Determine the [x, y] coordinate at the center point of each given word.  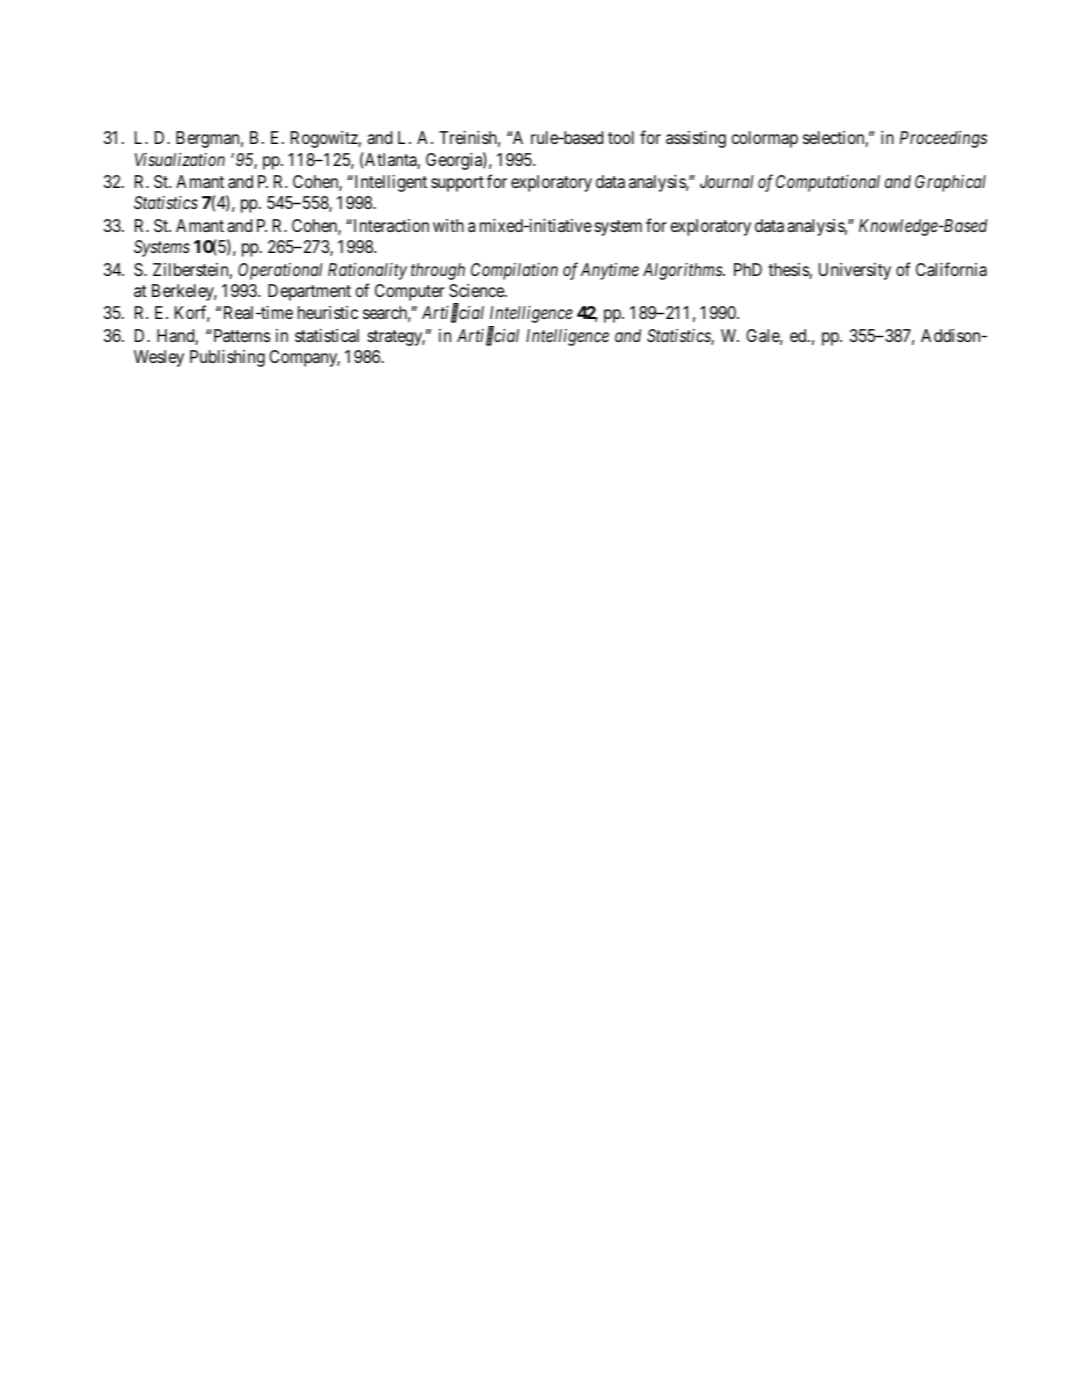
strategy [396, 338]
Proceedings [943, 139]
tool [621, 137]
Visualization [180, 159]
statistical [327, 336]
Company [304, 358]
